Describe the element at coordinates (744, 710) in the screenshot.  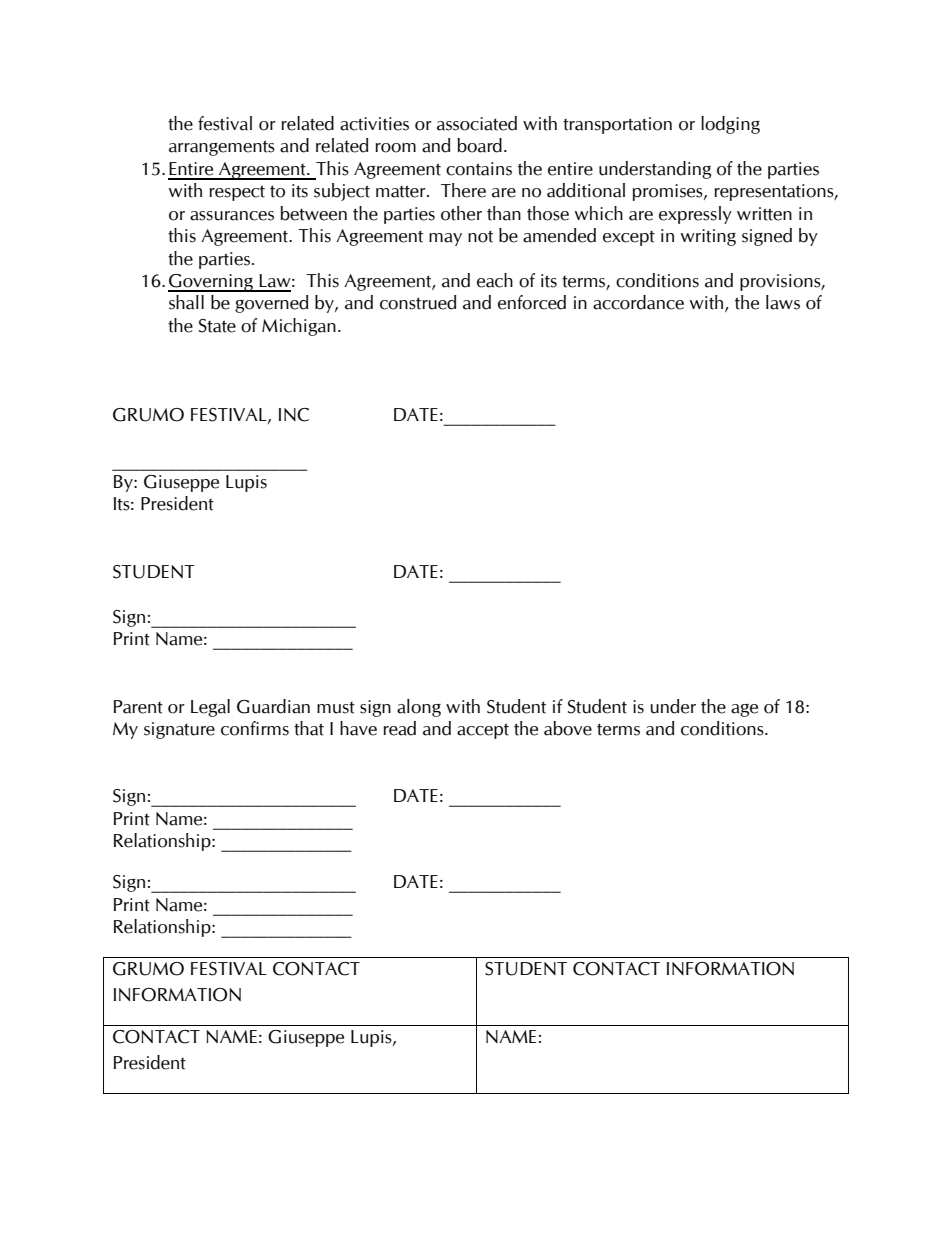
I see `age` at that location.
